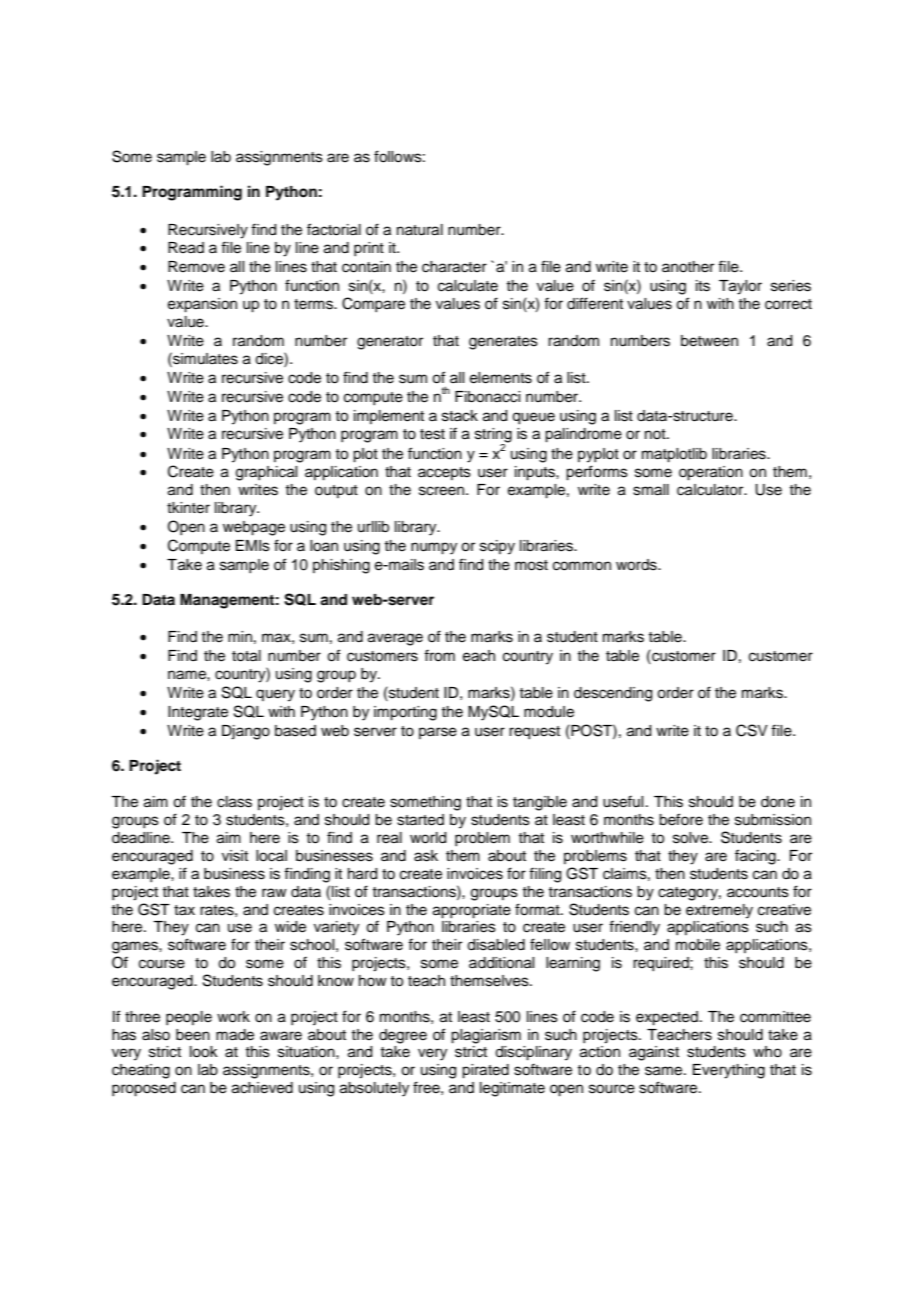 The width and height of the screenshot is (924, 1308). What do you see at coordinates (438, 733) in the screenshot?
I see `parse` at bounding box center [438, 733].
